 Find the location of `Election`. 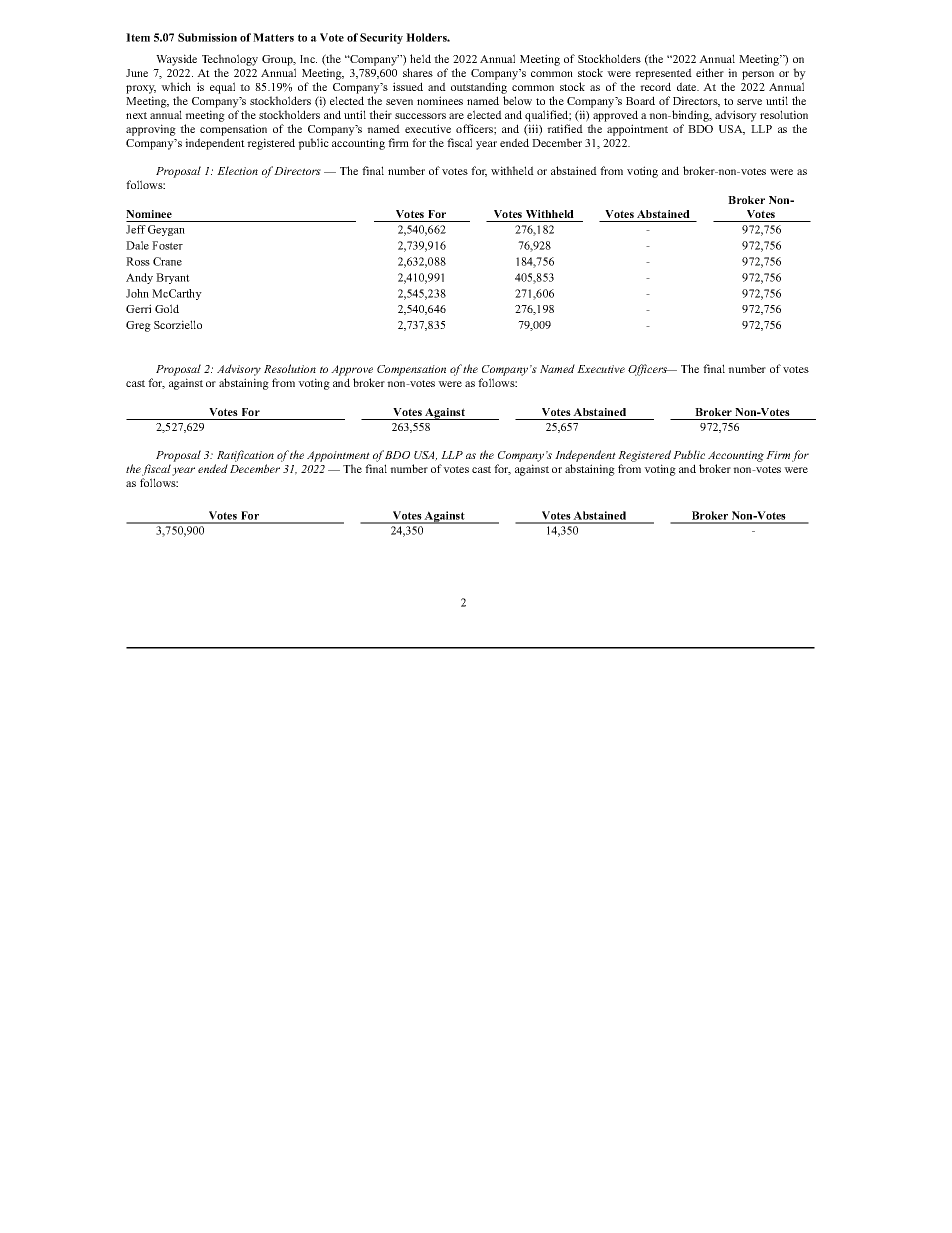

Election is located at coordinates (237, 170).
